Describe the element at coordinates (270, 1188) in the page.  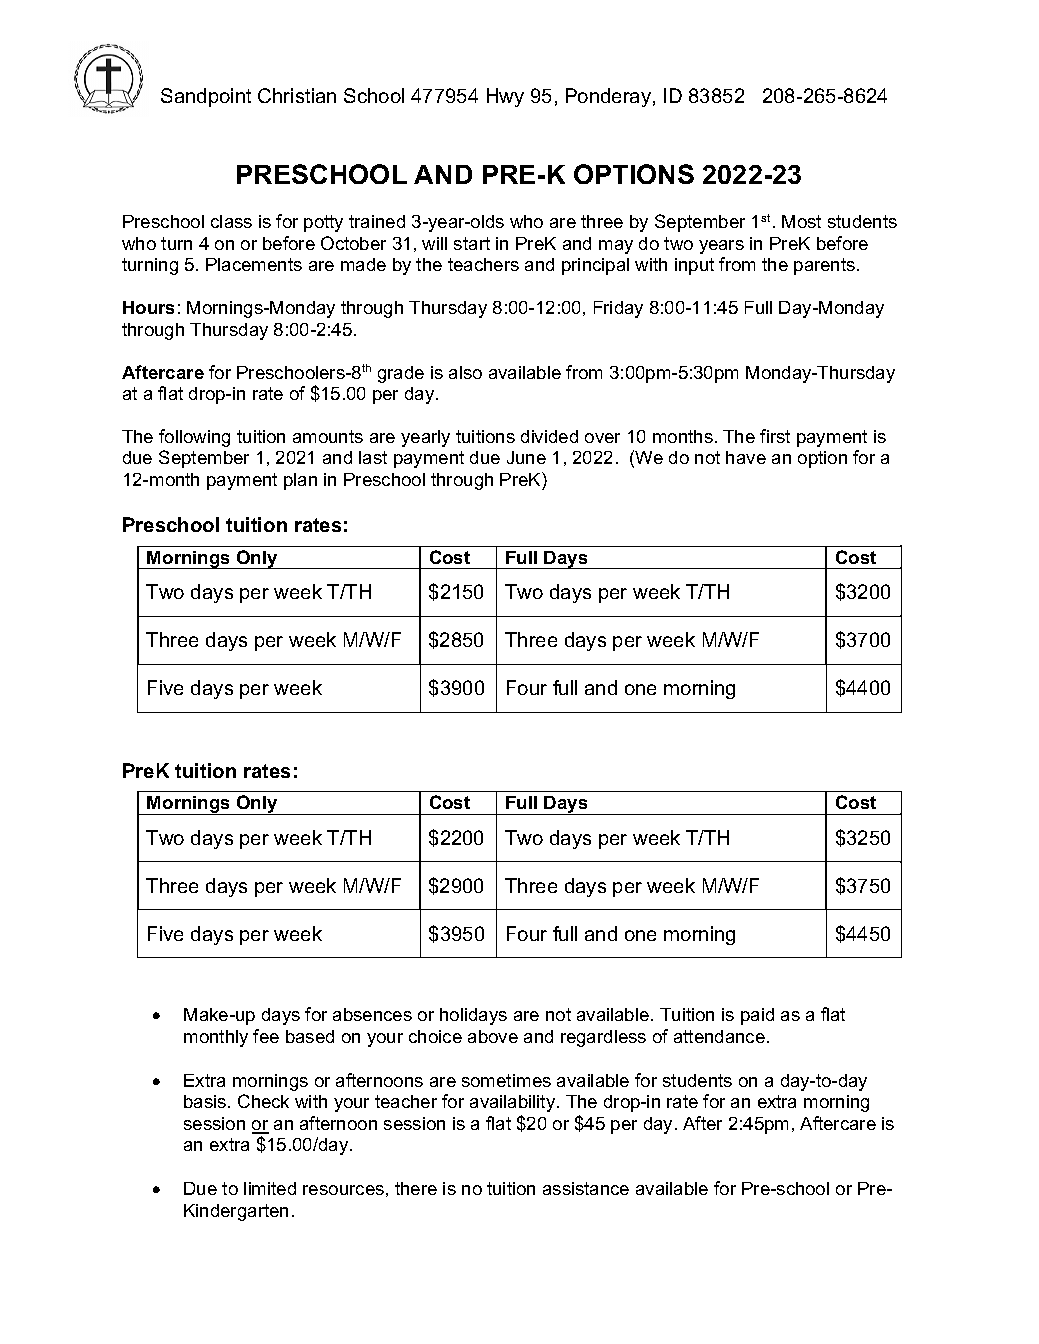
I see `limited` at that location.
